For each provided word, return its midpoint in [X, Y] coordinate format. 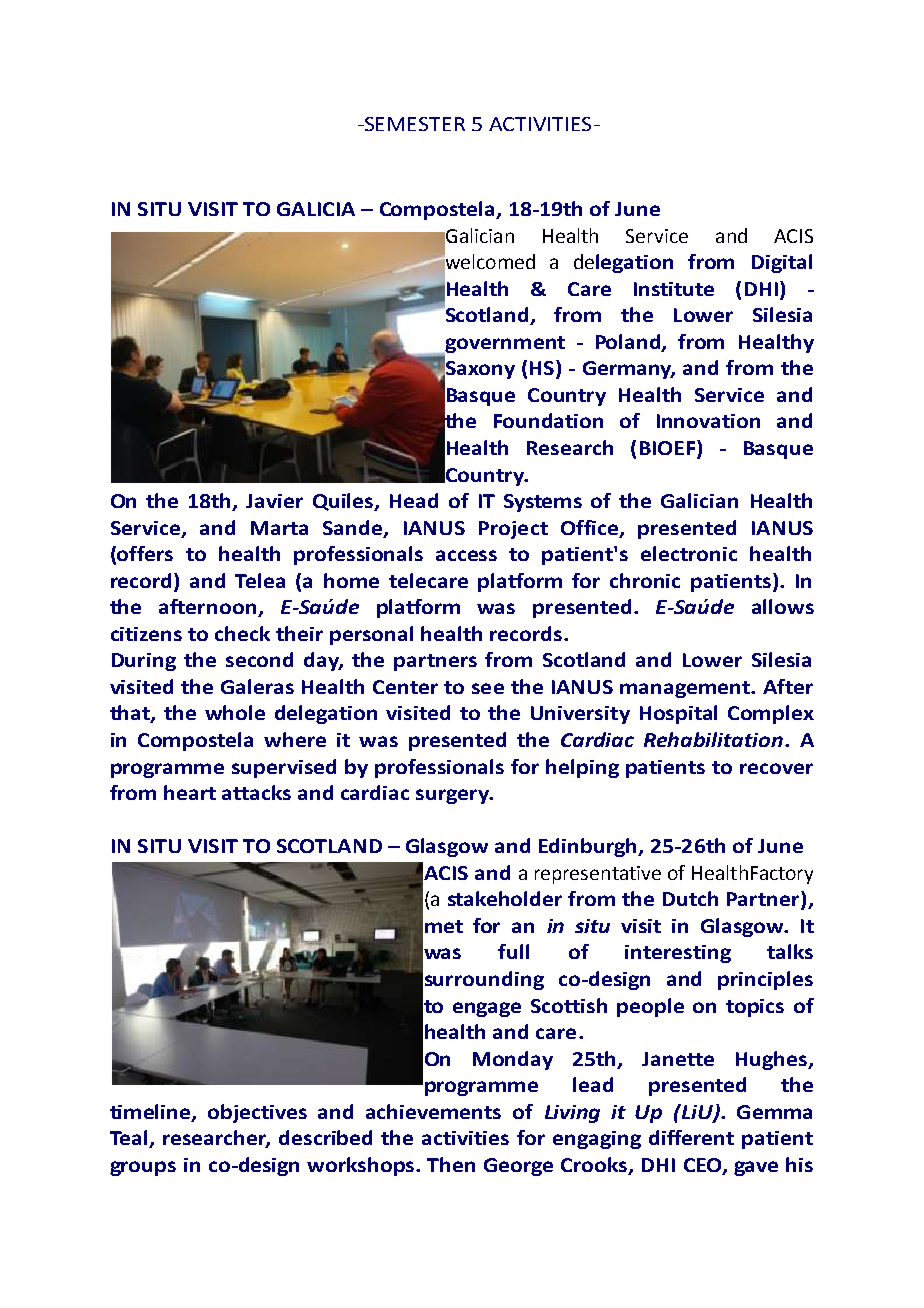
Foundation [548, 420]
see [488, 688]
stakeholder [505, 898]
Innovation [708, 421]
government [504, 345]
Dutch [690, 898]
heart [190, 792]
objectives [257, 1113]
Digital [782, 263]
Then [451, 1164]
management [686, 689]
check [242, 633]
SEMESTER [414, 124]
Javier [274, 501]
